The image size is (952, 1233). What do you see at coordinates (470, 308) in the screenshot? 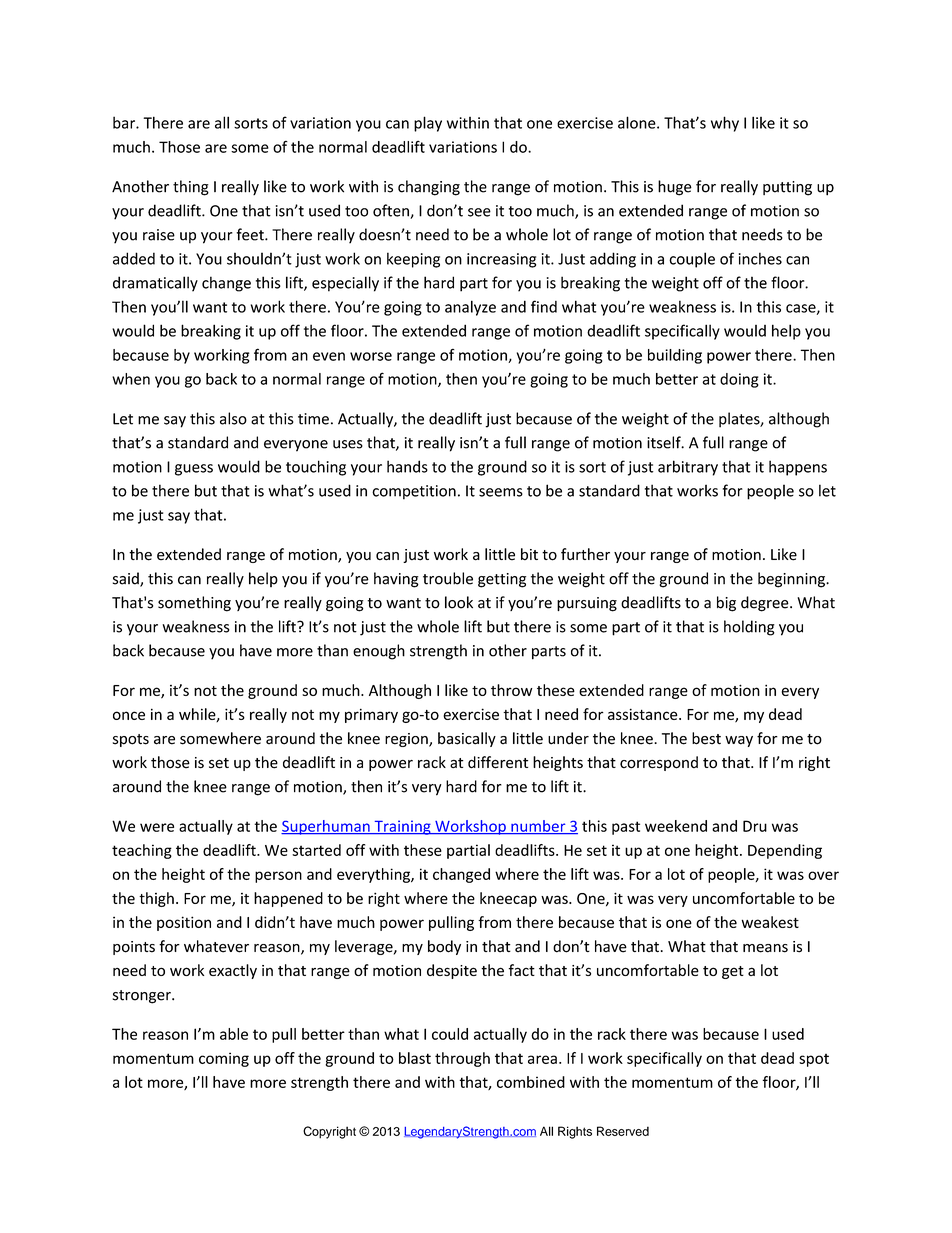
I see `analyze` at bounding box center [470, 308].
